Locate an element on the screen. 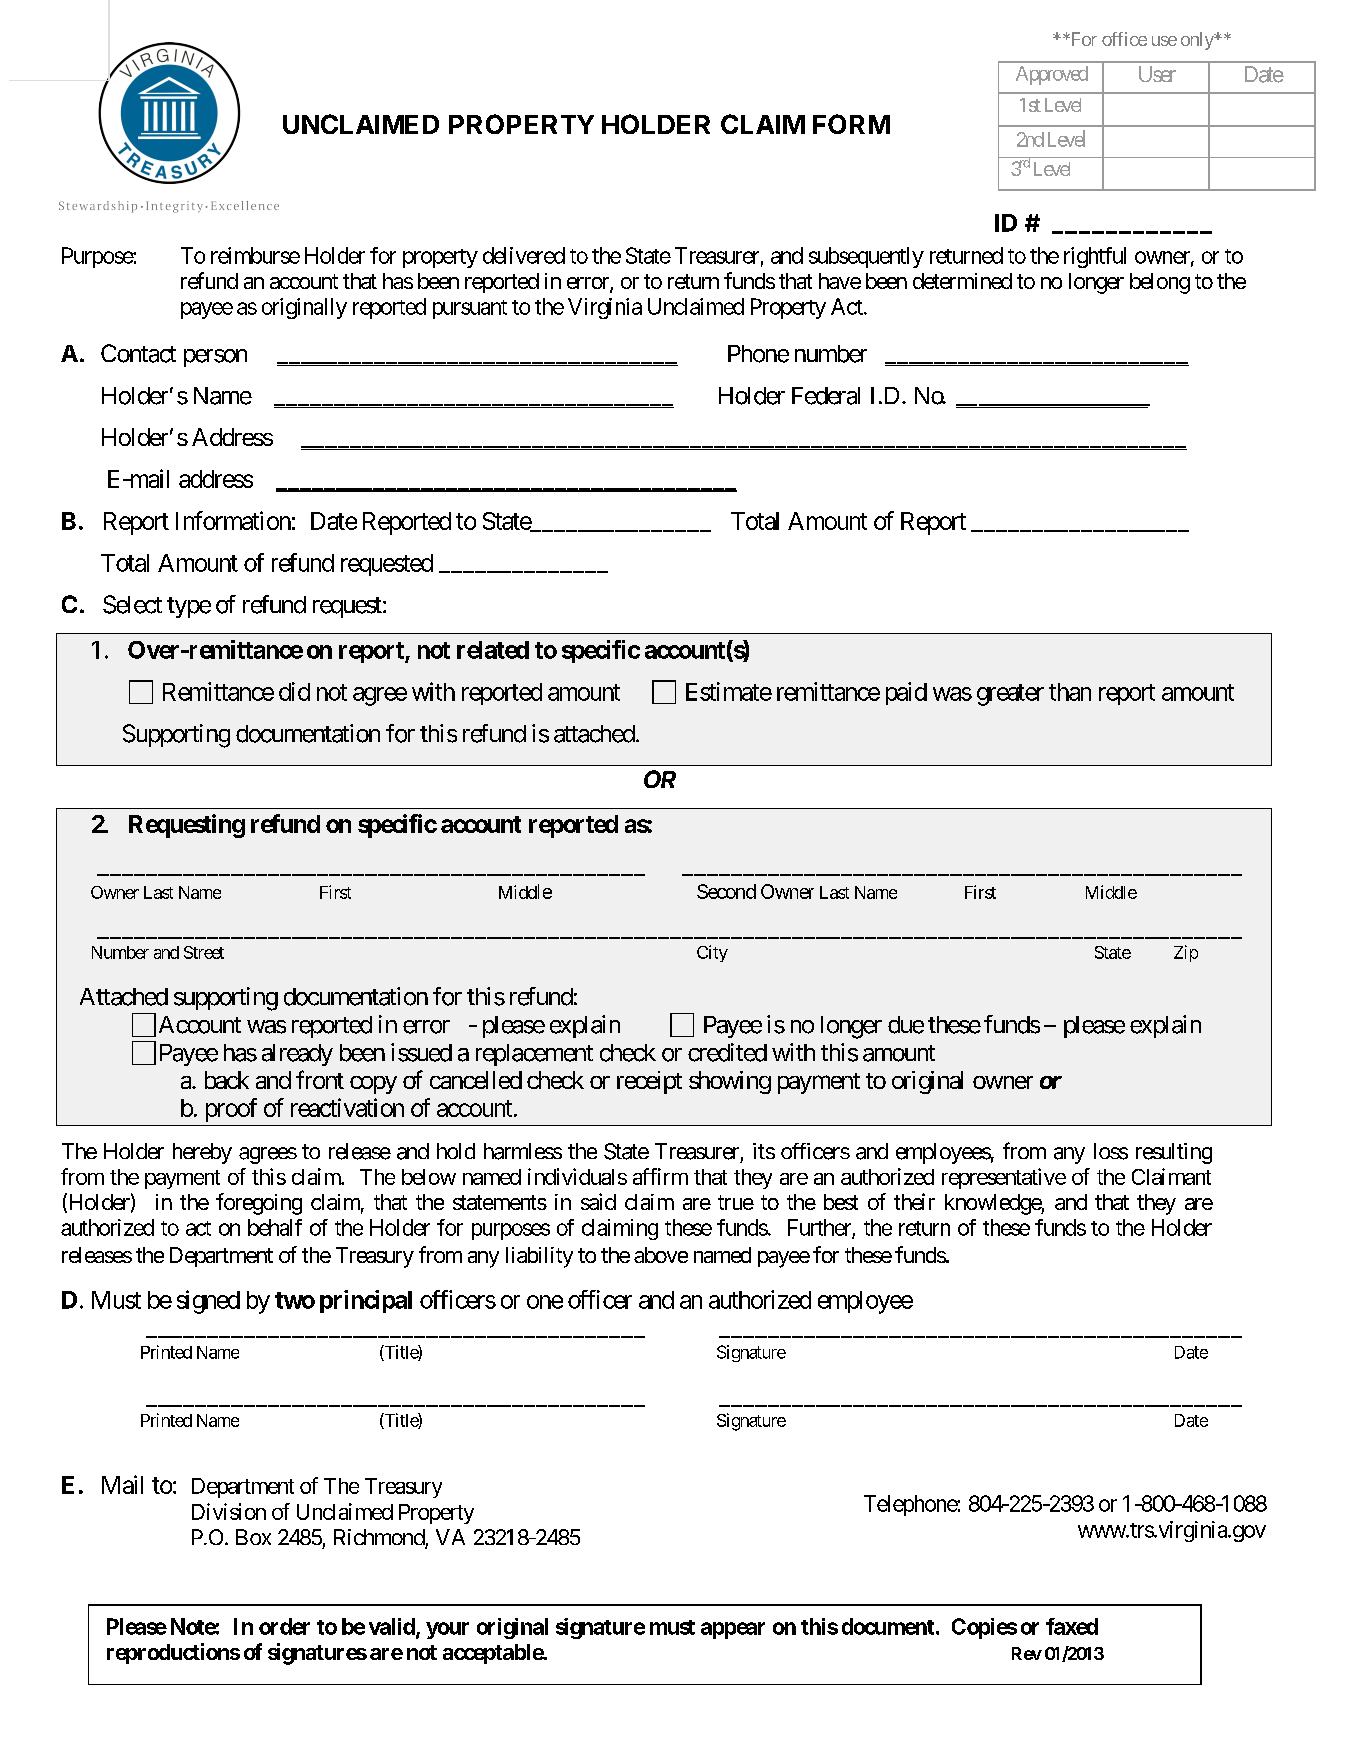  reimburse is located at coordinates (255, 255).
